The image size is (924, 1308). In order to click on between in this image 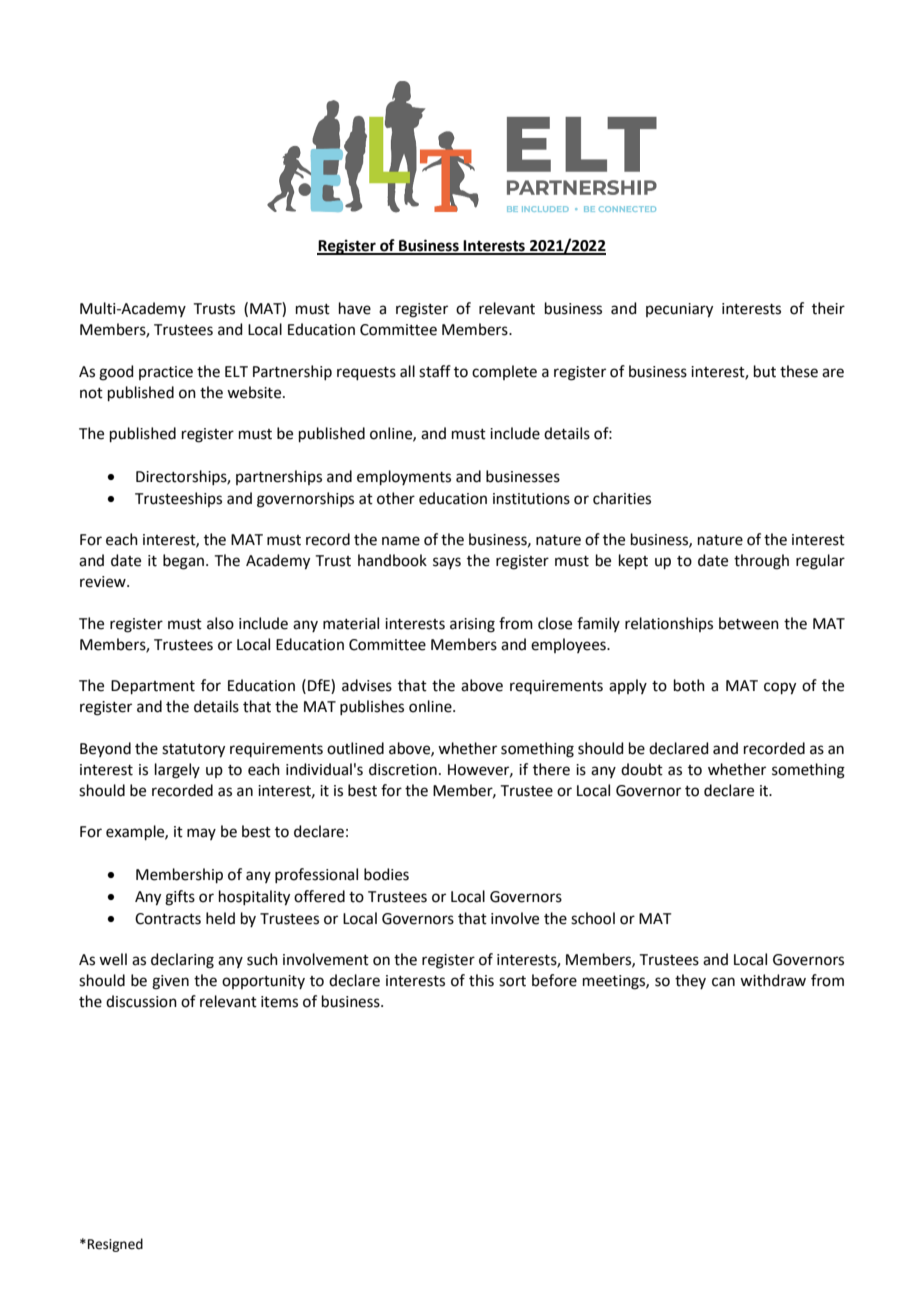, I will do `click(749, 623)`.
